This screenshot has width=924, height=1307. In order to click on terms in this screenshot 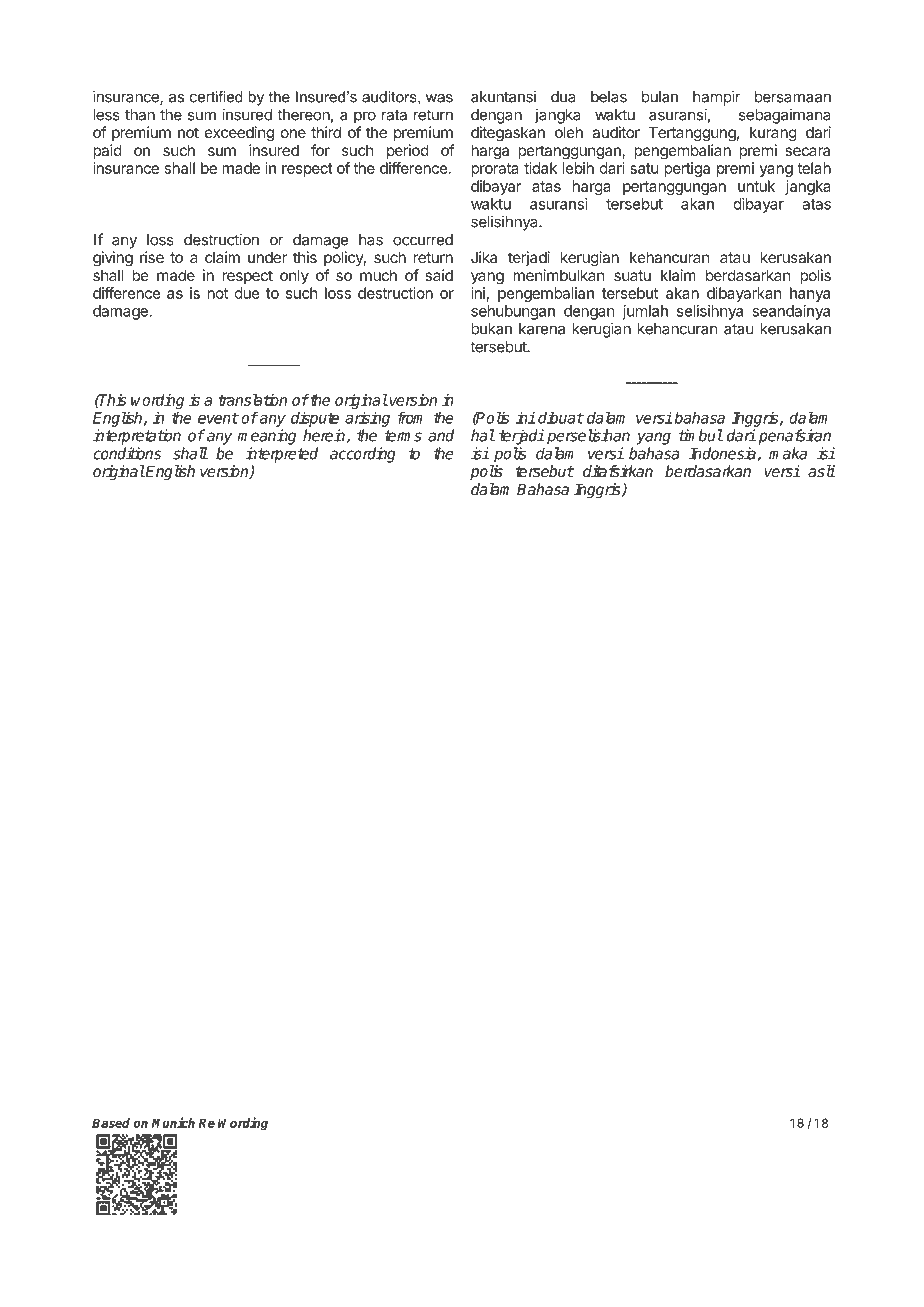, I will do `click(403, 436)`.
